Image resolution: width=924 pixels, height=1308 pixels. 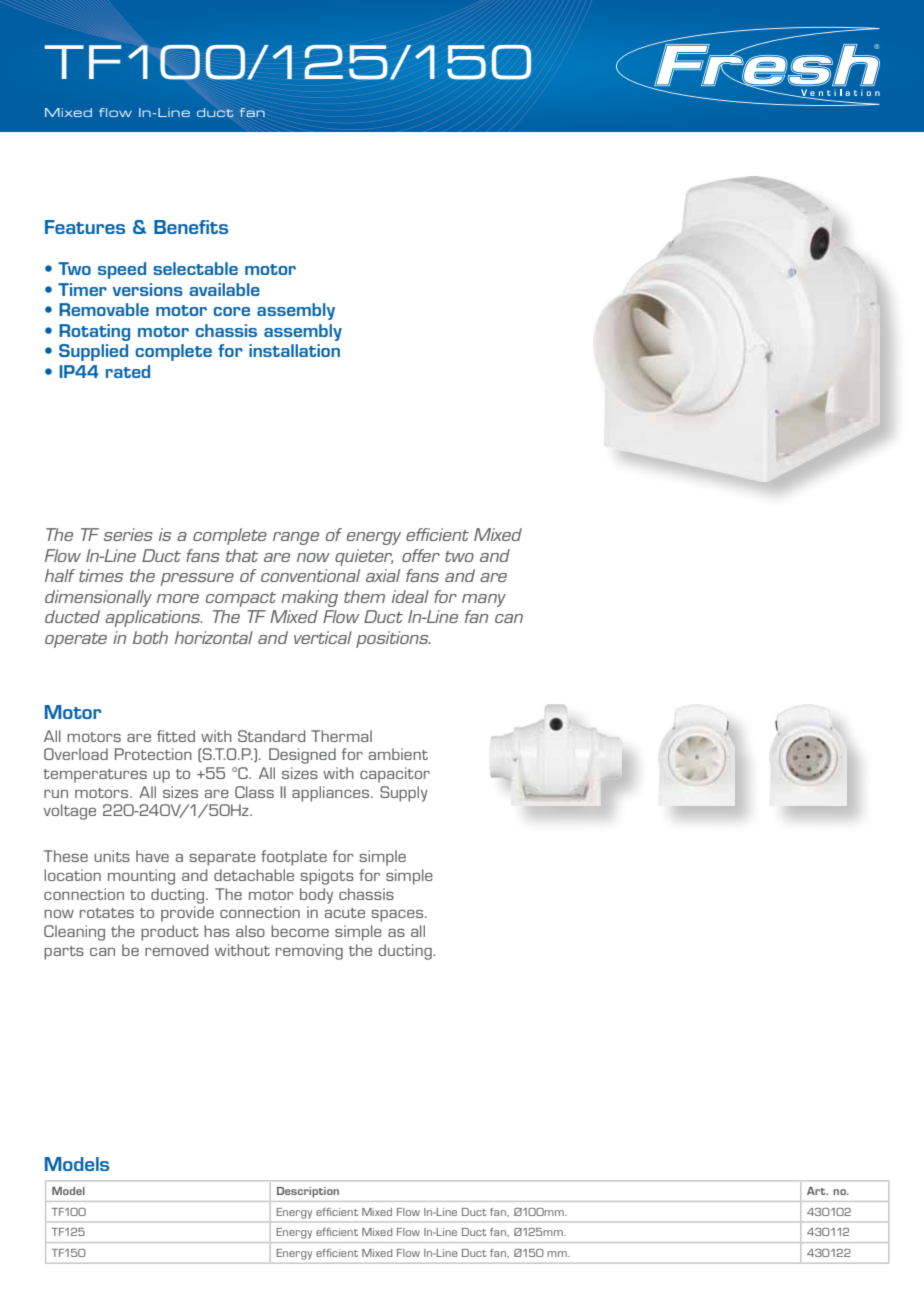 What do you see at coordinates (294, 350) in the document?
I see `installation` at bounding box center [294, 350].
